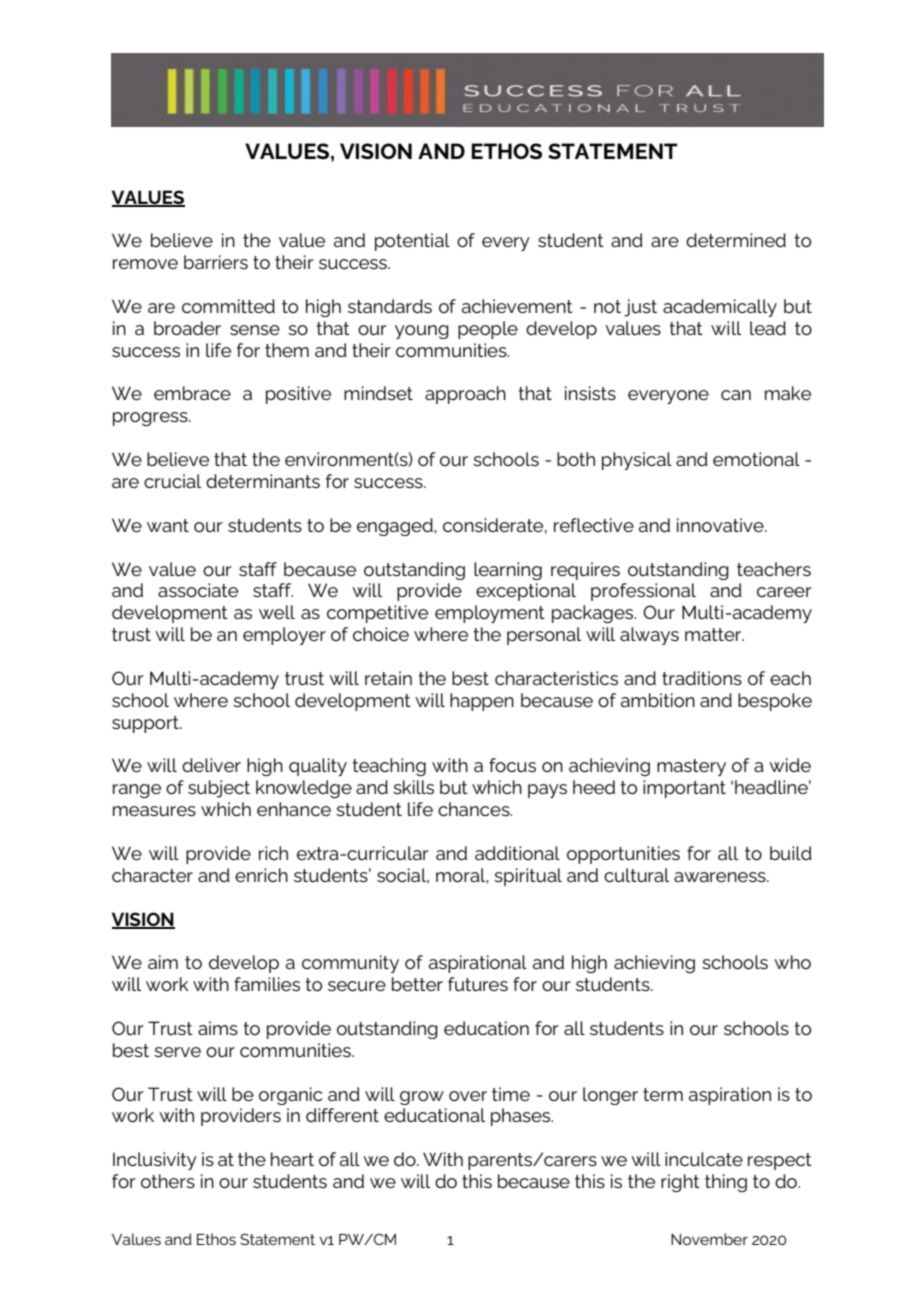 The height and width of the page is (1307, 924). Describe the element at coordinates (522, 1117) in the page. I see `phases` at that location.
